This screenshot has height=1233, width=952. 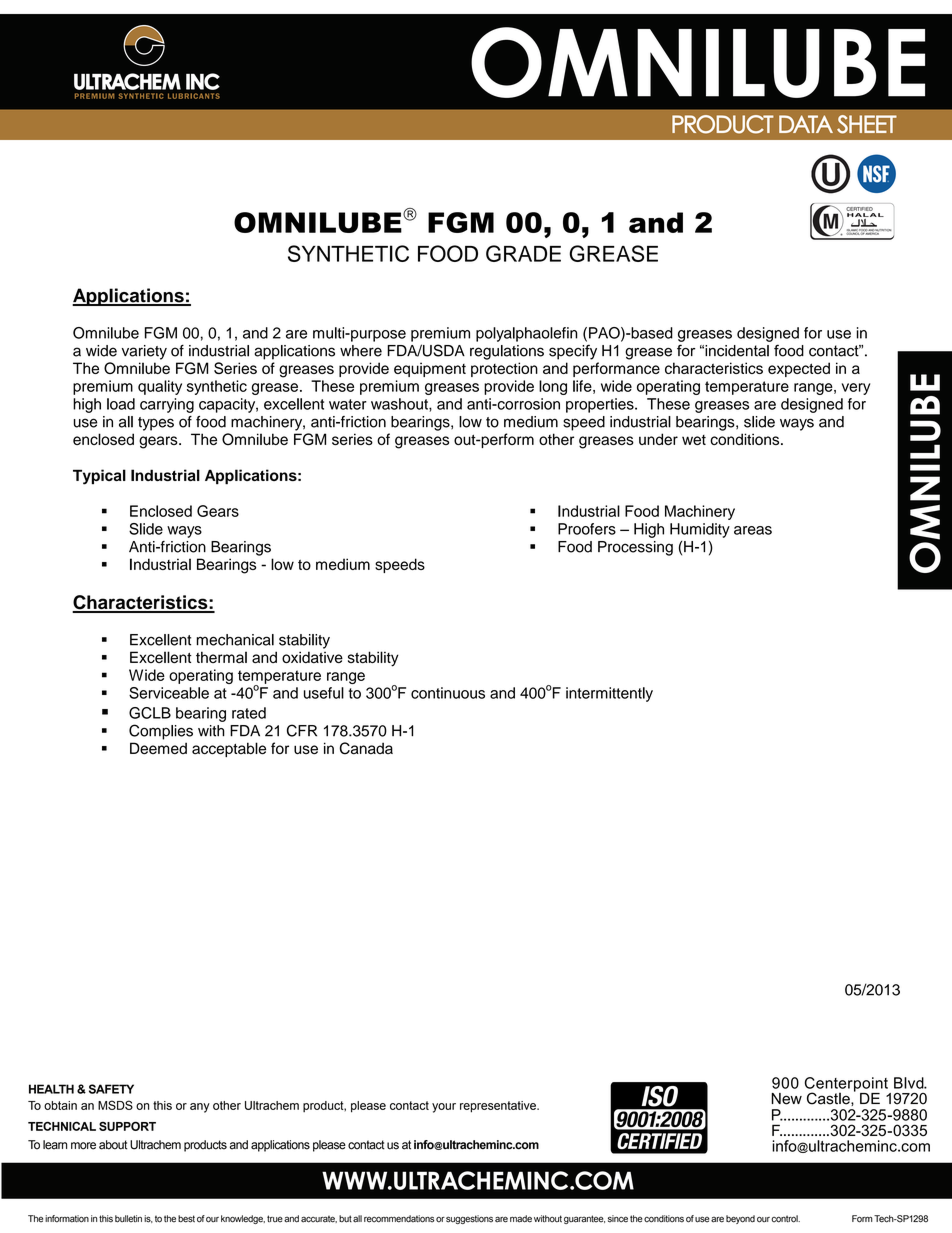 What do you see at coordinates (523, 253) in the screenshot?
I see `GRADE` at bounding box center [523, 253].
